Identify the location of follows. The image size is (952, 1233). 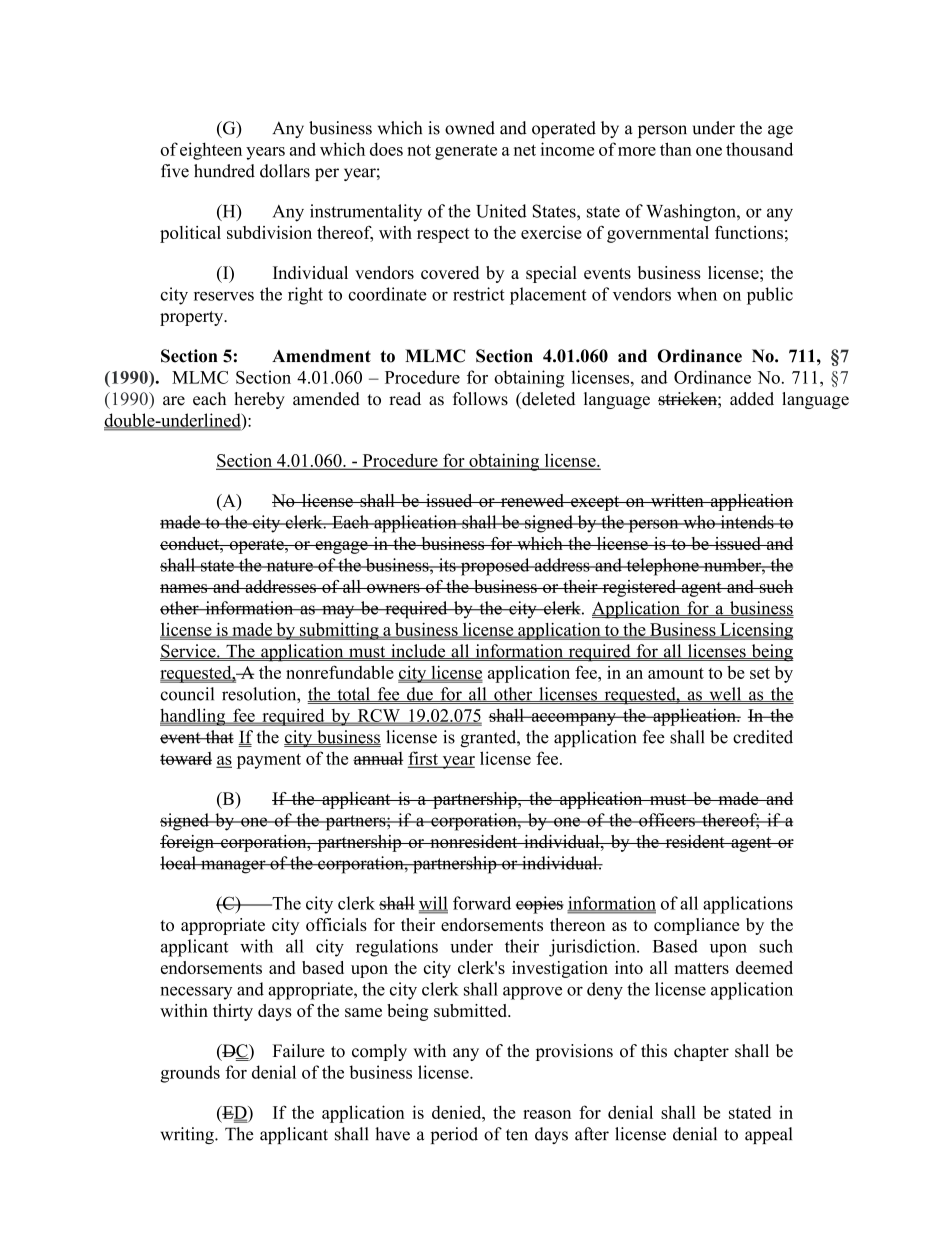
(480, 399).
